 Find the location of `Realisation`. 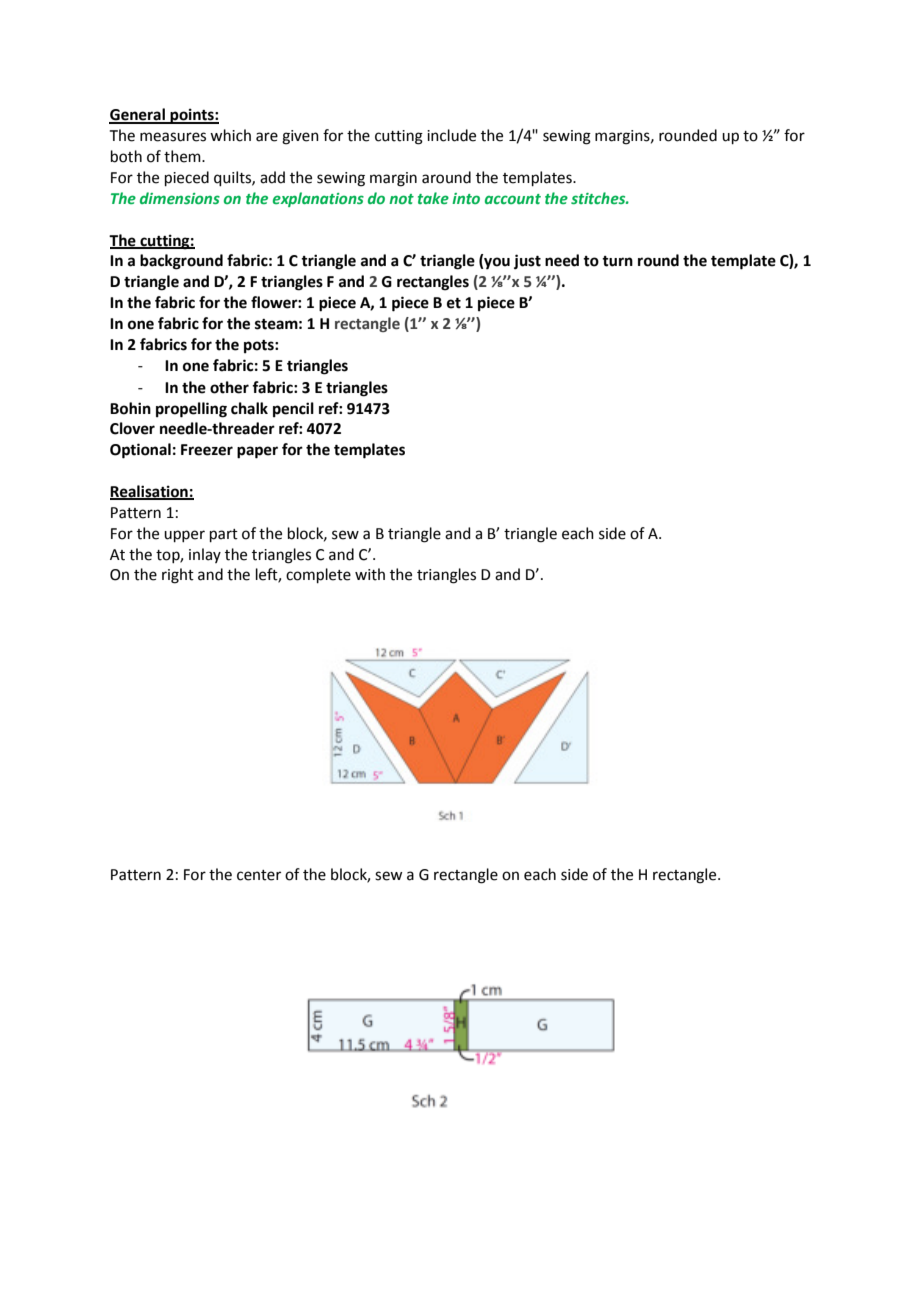

Realisation is located at coordinates (150, 492).
